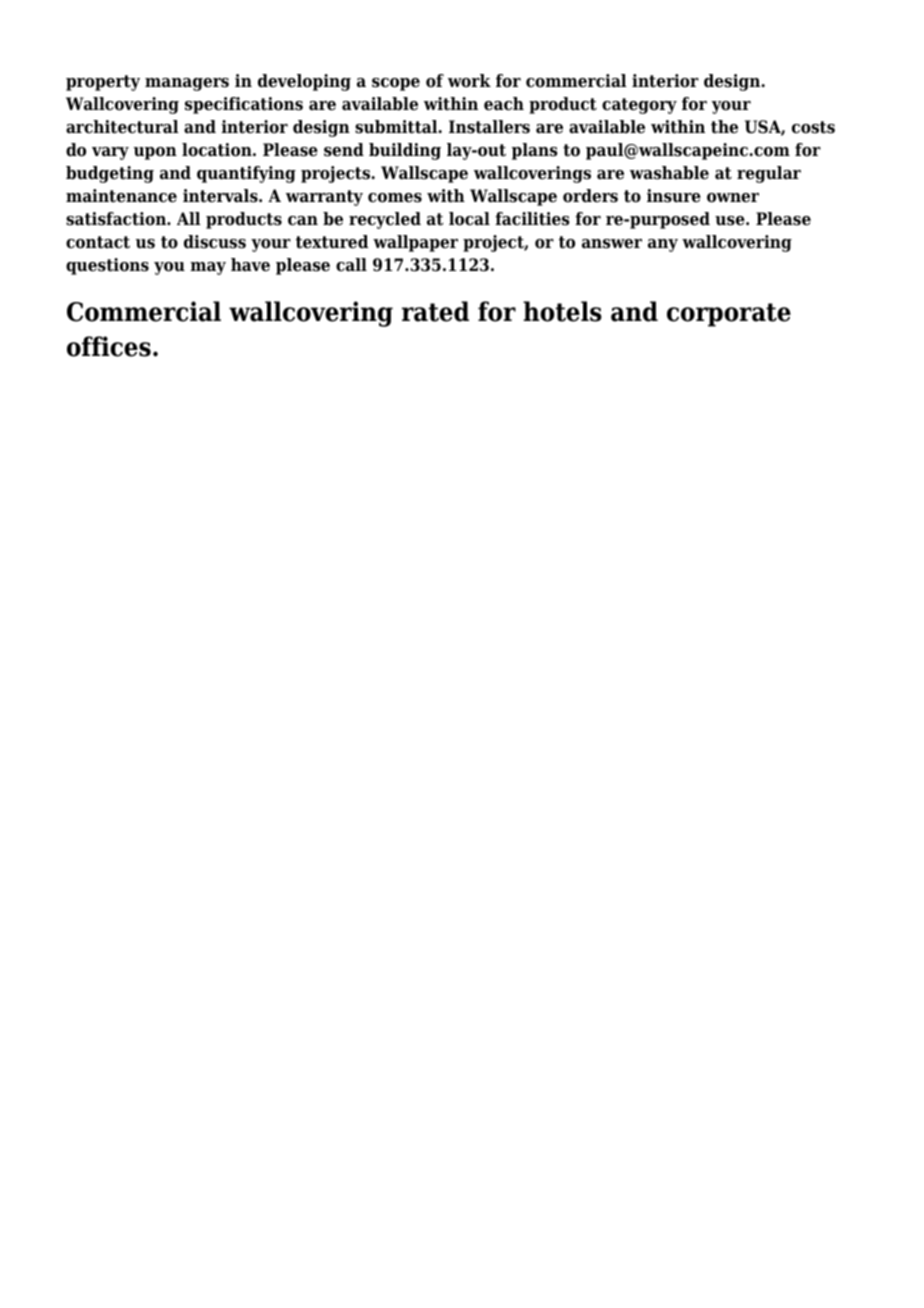 Image resolution: width=924 pixels, height=1308 pixels. I want to click on rated, so click(435, 311).
